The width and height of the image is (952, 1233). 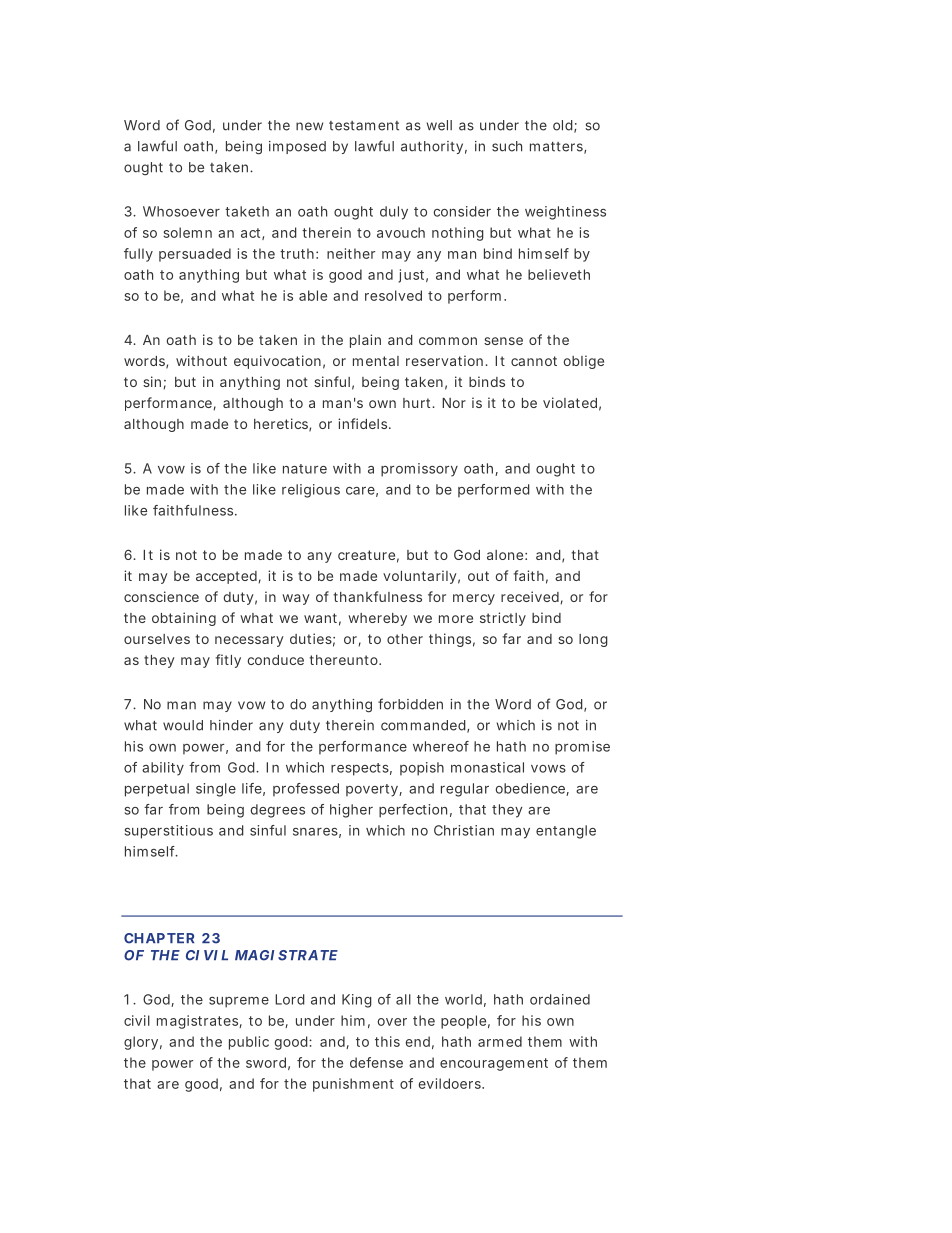 I want to click on armed, so click(x=500, y=1041).
